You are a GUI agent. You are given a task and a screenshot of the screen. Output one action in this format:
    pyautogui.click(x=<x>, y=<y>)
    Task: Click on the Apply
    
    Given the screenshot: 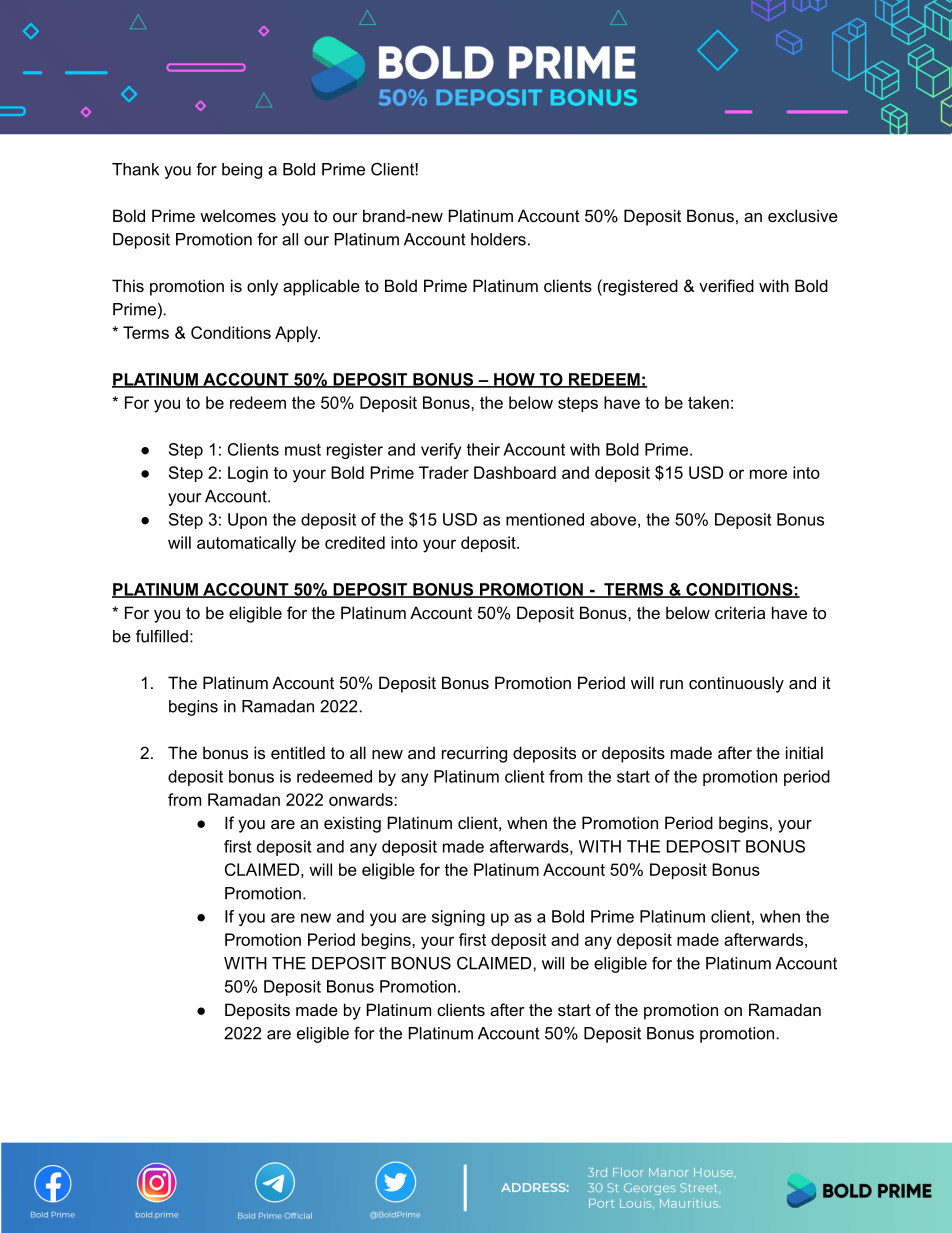 What is the action you would take?
    pyautogui.click(x=297, y=334)
